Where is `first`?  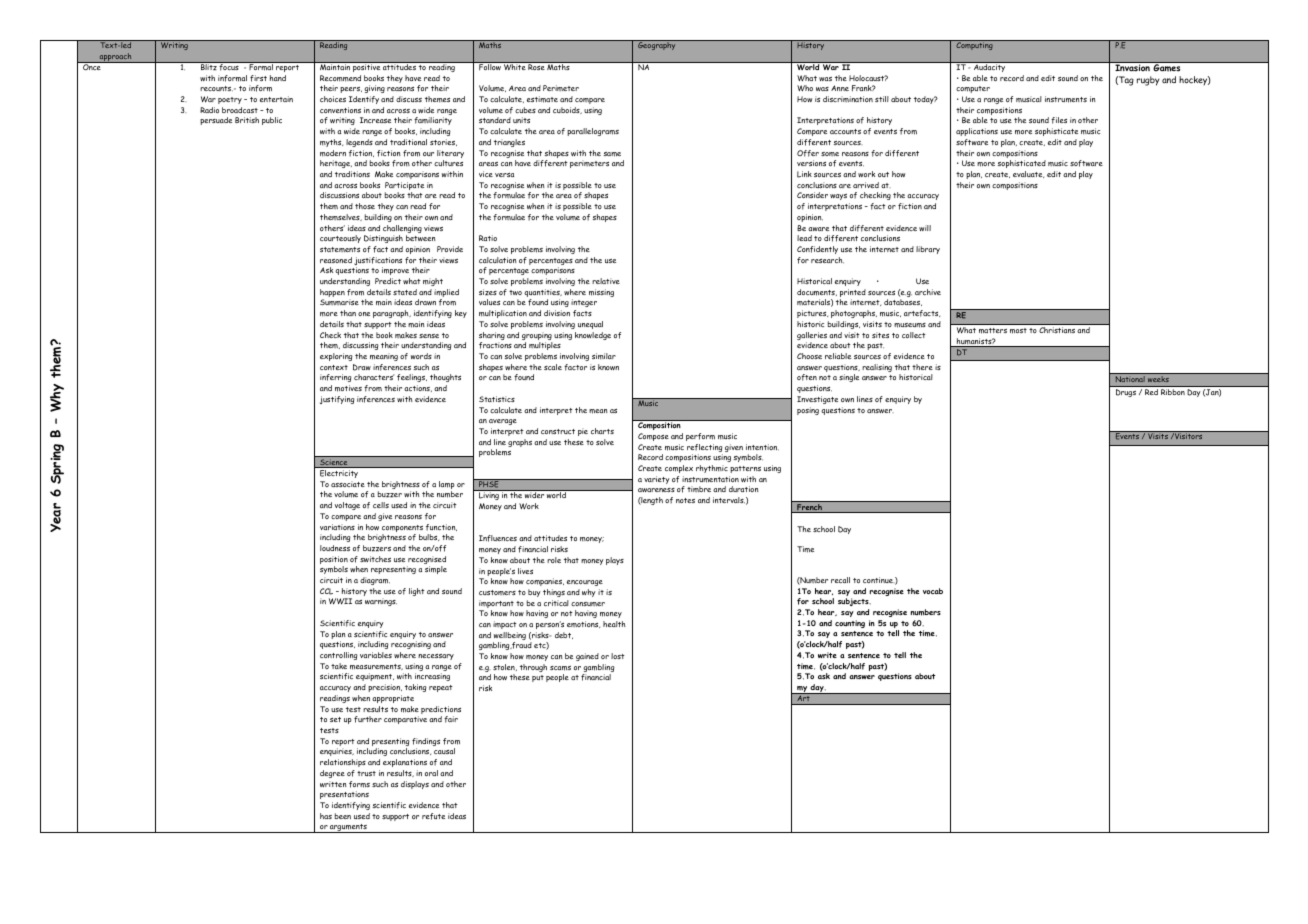 first is located at coordinates (258, 78).
